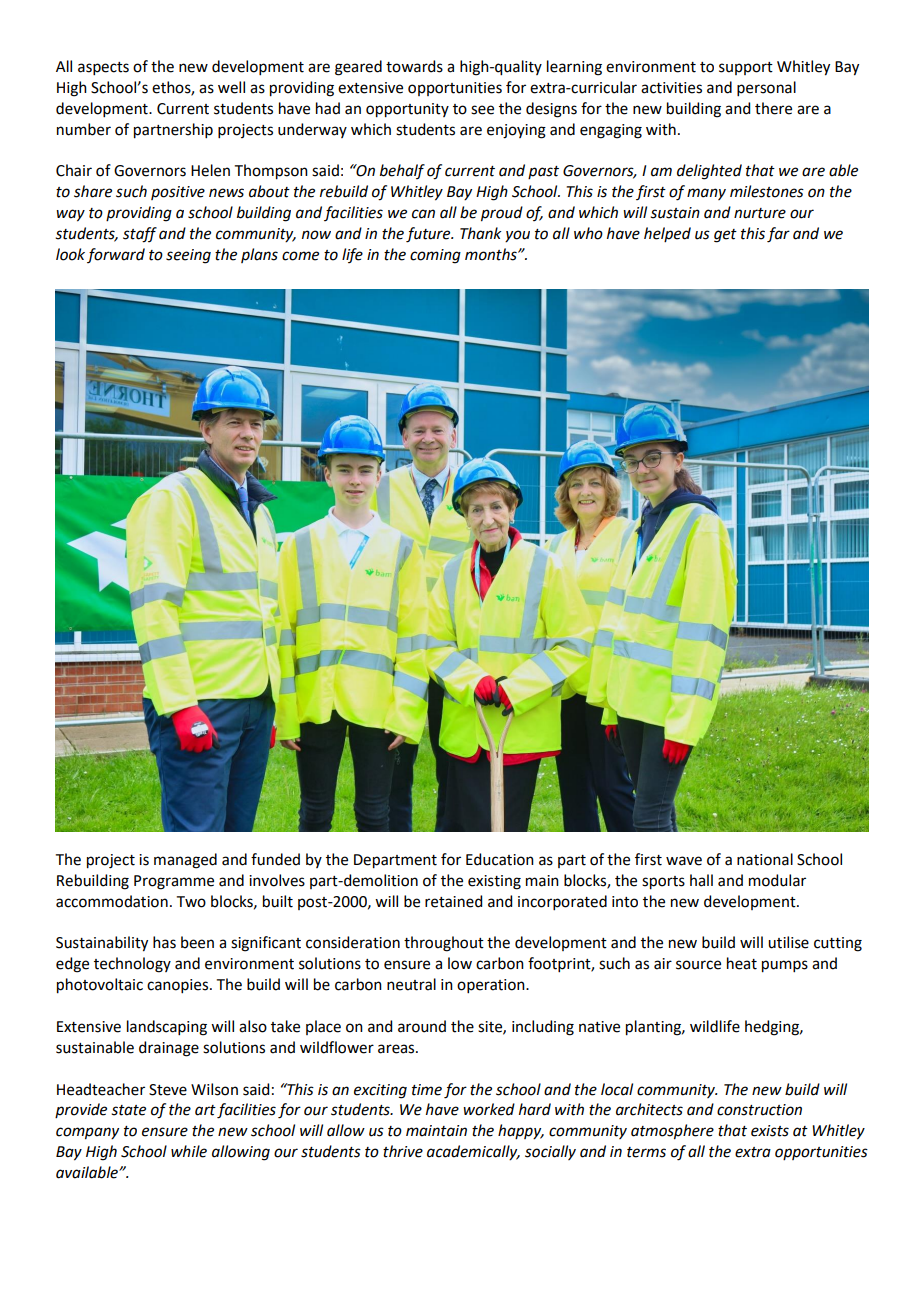 This screenshot has width=924, height=1308. Describe the element at coordinates (185, 861) in the screenshot. I see `managed` at that location.
